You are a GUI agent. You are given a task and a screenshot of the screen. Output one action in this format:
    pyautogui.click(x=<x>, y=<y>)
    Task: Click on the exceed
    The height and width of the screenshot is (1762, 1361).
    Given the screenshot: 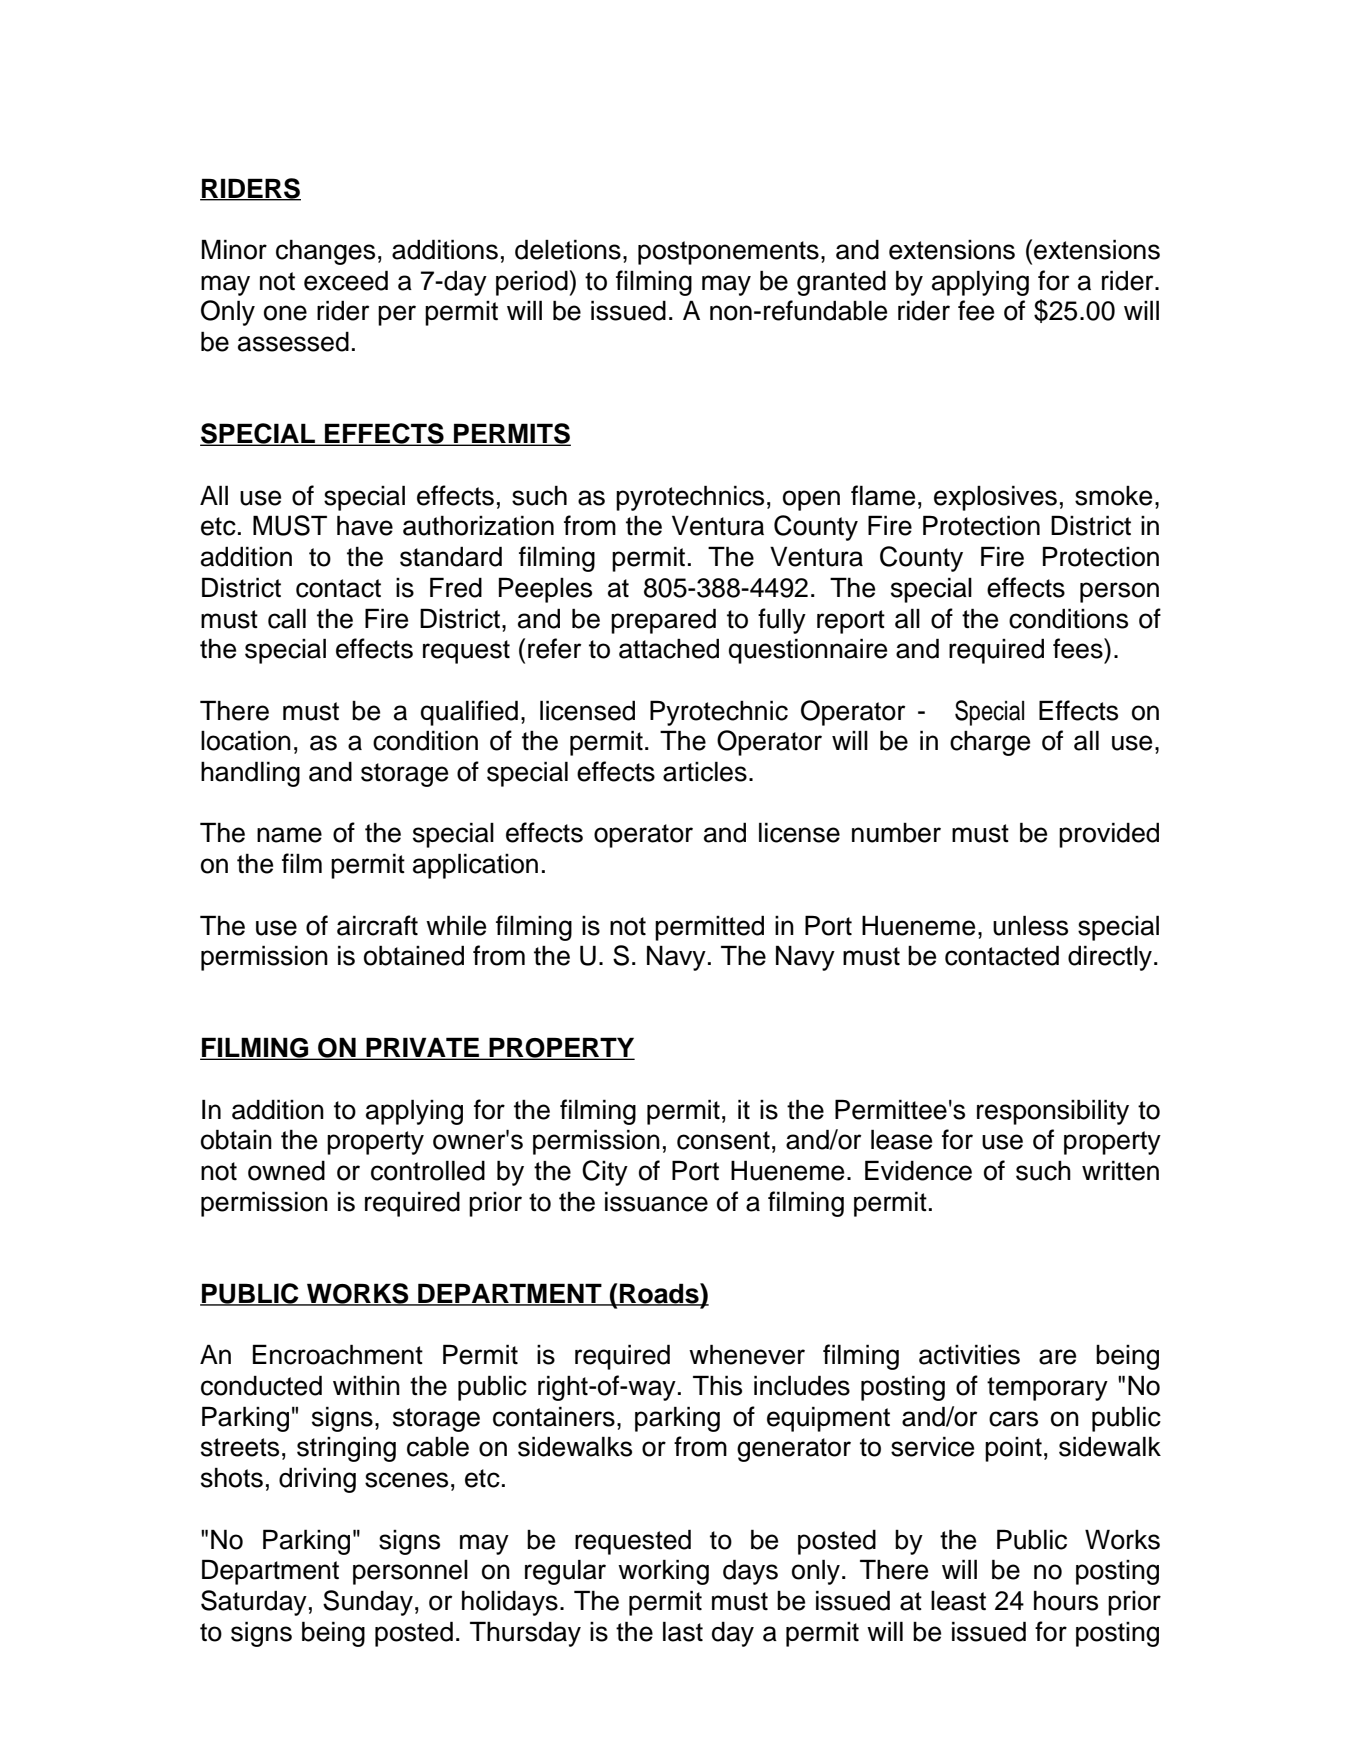 What is the action you would take?
    pyautogui.click(x=346, y=280)
